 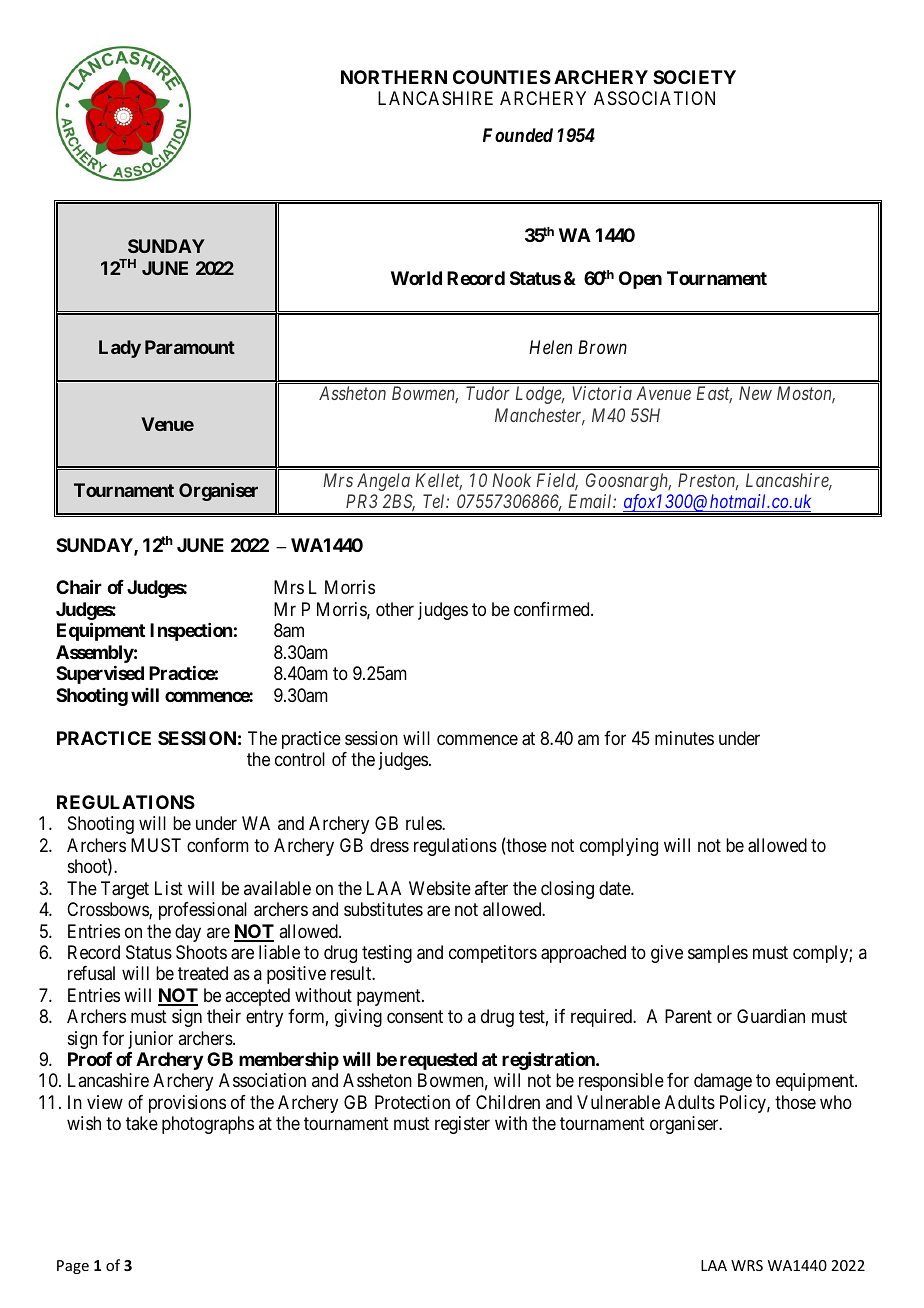 What do you see at coordinates (747, 1265) in the screenshot?
I see `WRS` at bounding box center [747, 1265].
